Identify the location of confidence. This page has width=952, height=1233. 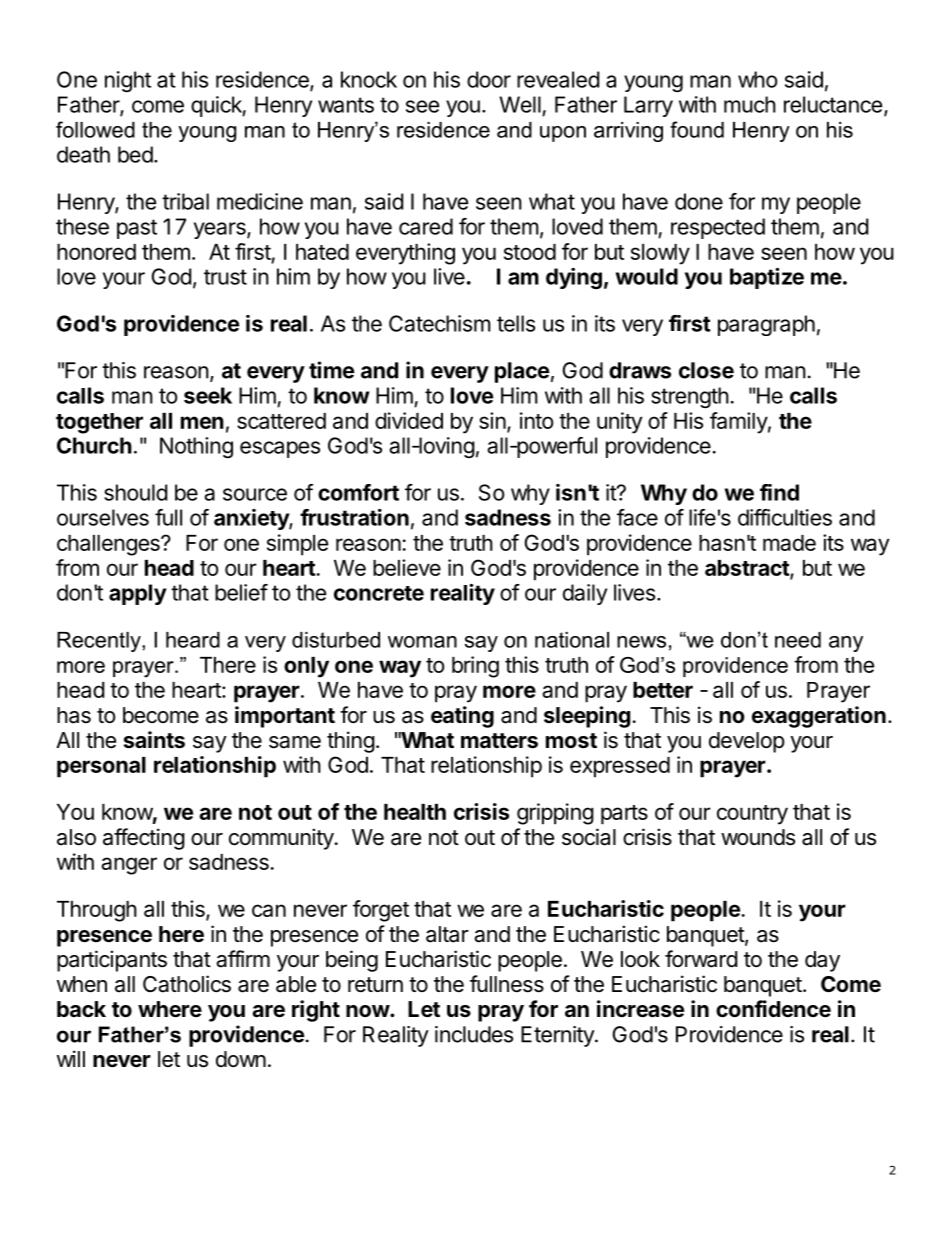
(773, 1009).
